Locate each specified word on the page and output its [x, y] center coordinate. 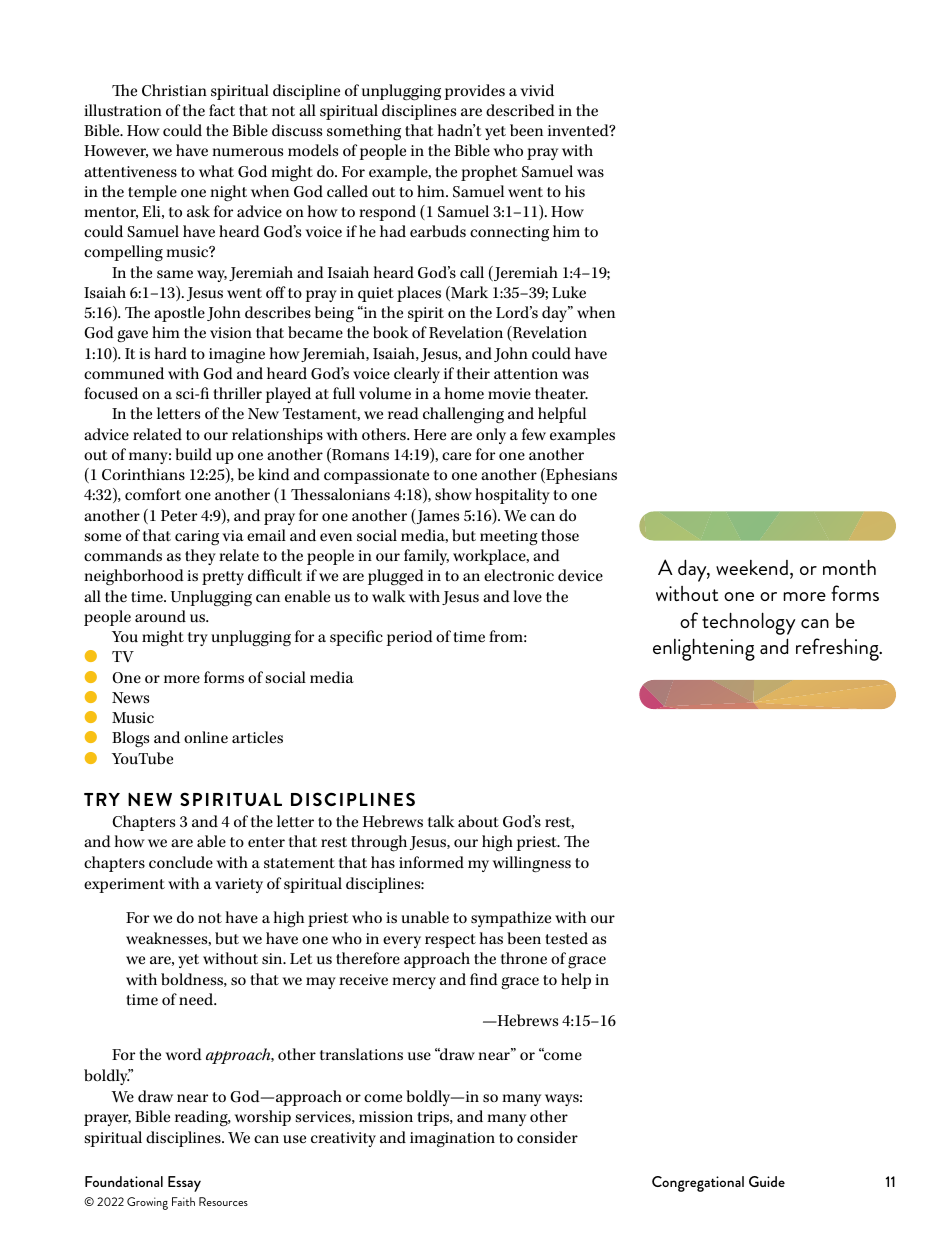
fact [222, 110]
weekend [752, 567]
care [456, 456]
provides [474, 92]
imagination [452, 1139]
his [575, 191]
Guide [767, 1181]
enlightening [704, 649]
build [193, 454]
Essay [184, 1184]
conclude [181, 862]
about [478, 821]
